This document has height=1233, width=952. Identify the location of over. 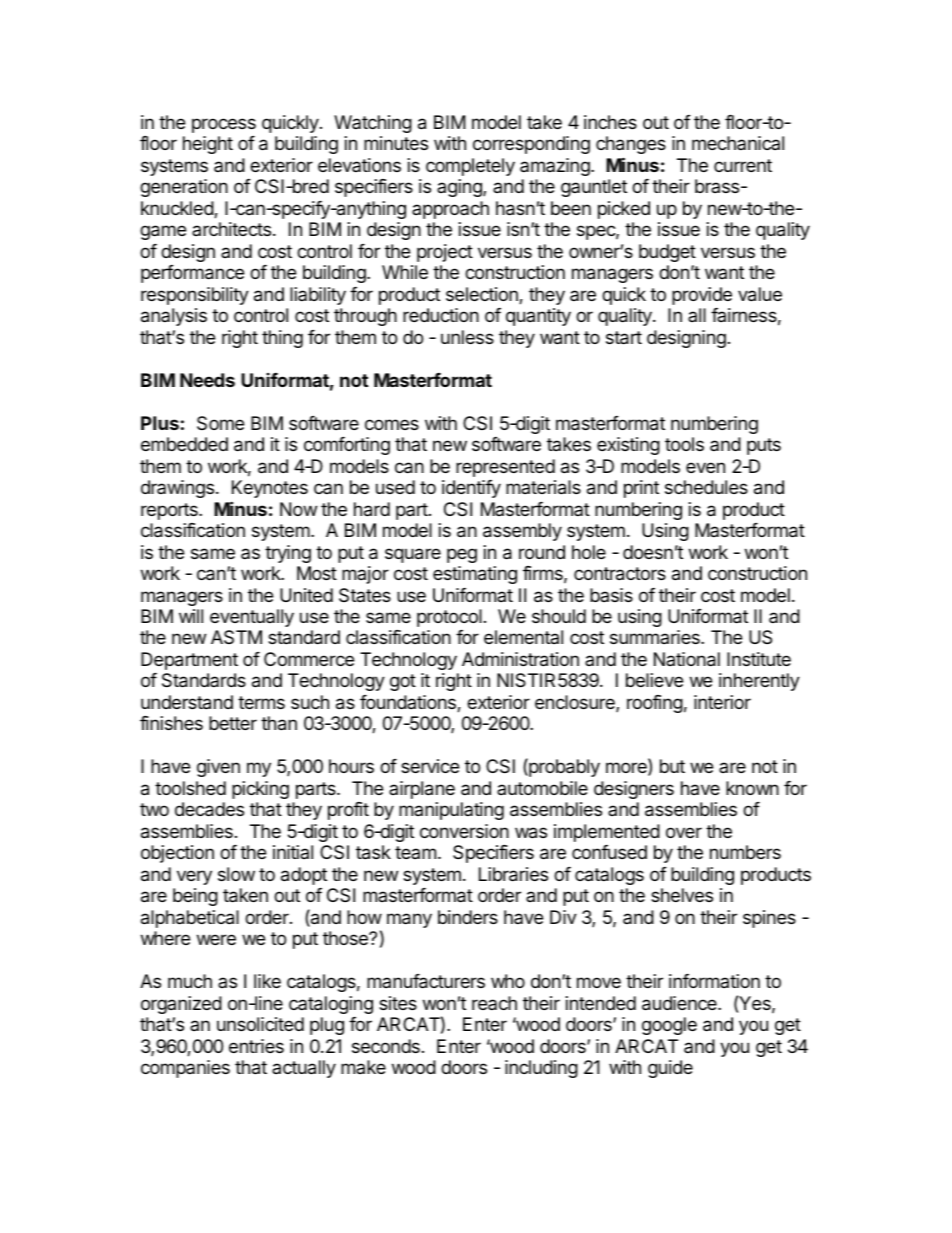
(684, 832).
